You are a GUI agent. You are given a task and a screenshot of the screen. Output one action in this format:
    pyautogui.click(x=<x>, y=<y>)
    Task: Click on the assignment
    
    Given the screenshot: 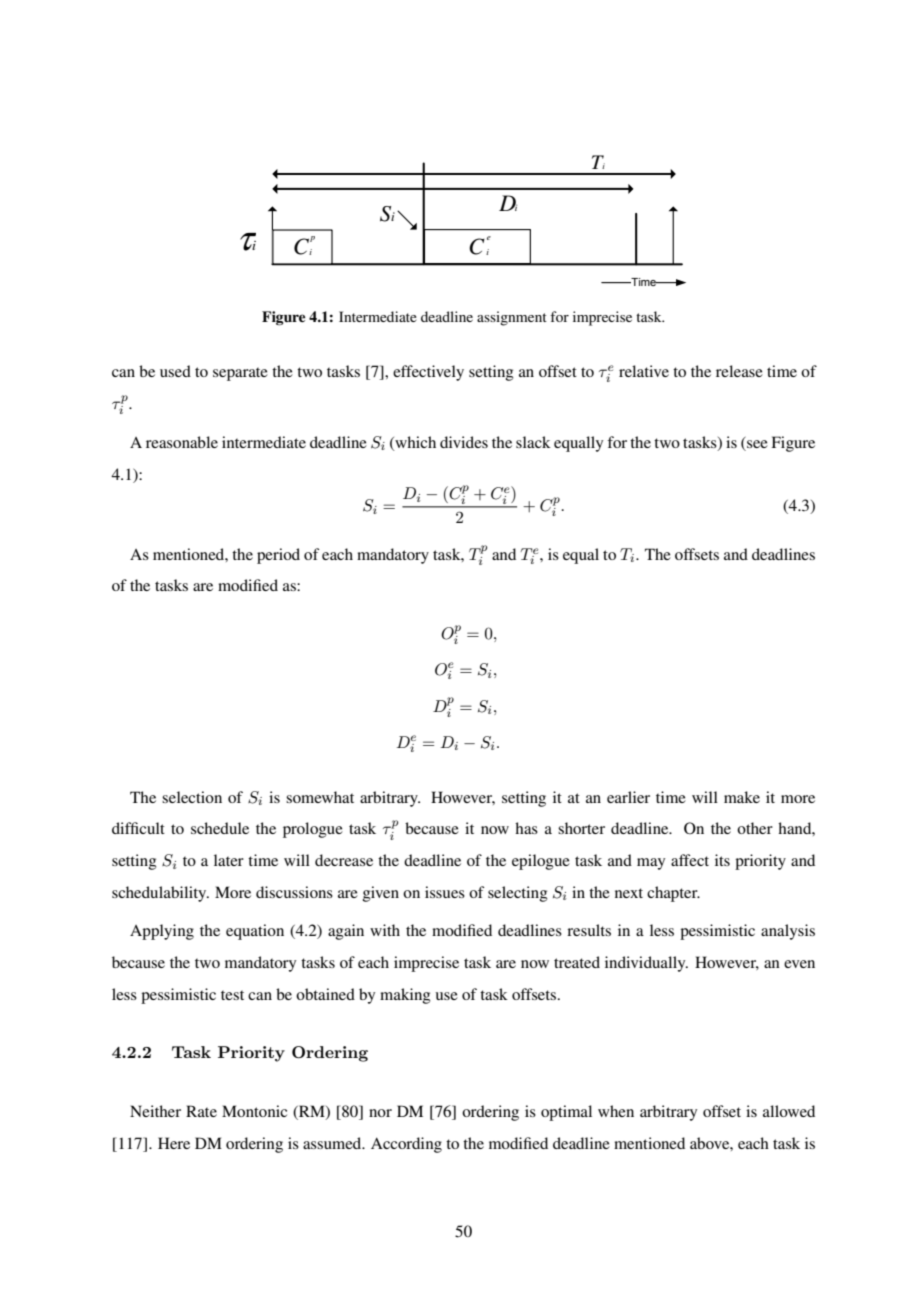 What is the action you would take?
    pyautogui.click(x=512, y=318)
